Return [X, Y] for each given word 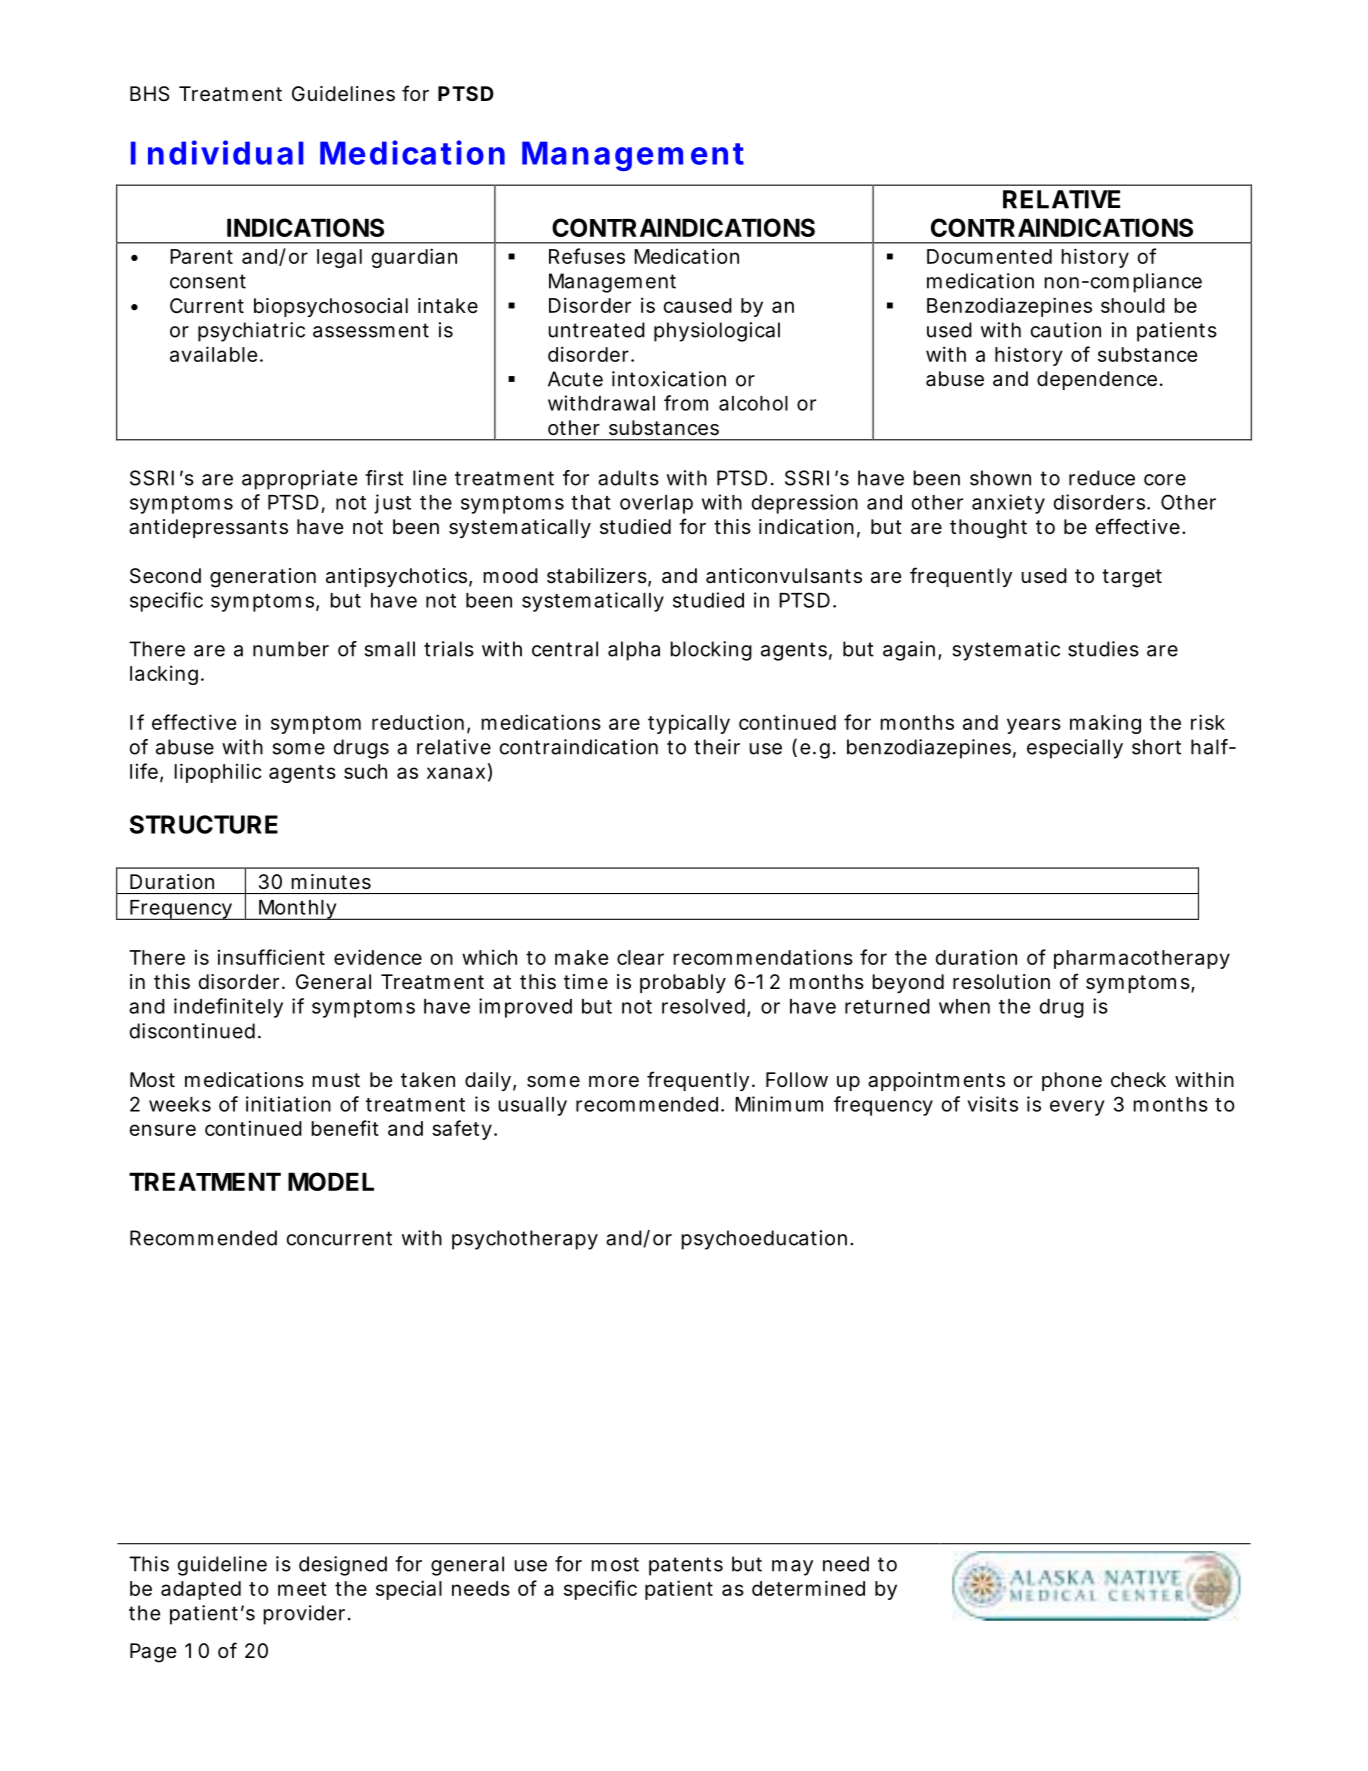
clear [640, 957]
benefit [345, 1128]
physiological [717, 332]
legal [339, 258]
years [1034, 726]
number [291, 649]
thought [988, 529]
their [717, 747]
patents [686, 1566]
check [1138, 1079]
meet [302, 1589]
